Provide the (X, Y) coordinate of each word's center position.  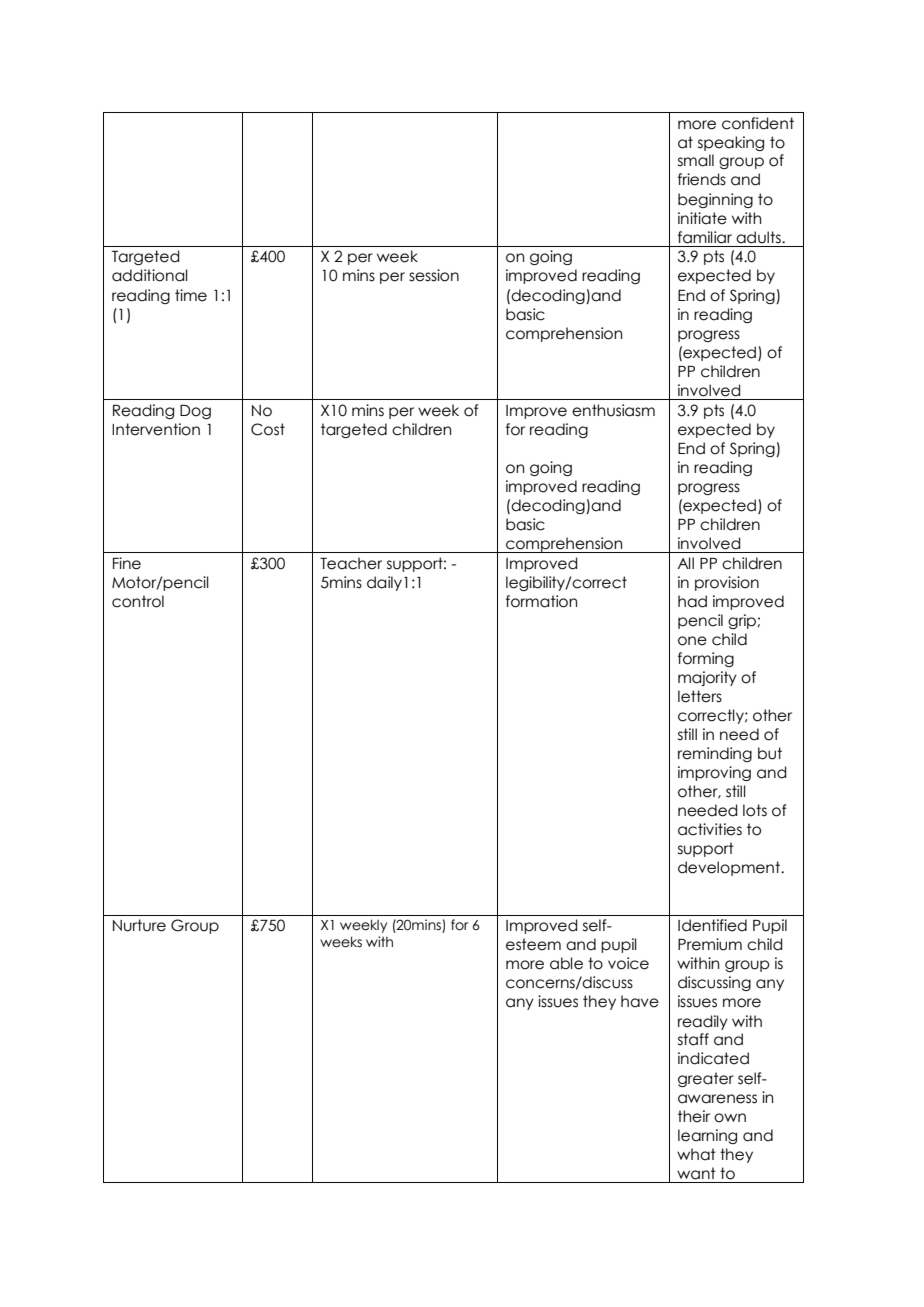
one (692, 641)
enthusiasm (613, 410)
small (696, 160)
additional (150, 275)
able (566, 963)
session (434, 275)
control (138, 601)
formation (541, 601)
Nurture (139, 925)
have (640, 1001)
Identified (712, 925)
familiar (705, 237)
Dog (195, 412)
